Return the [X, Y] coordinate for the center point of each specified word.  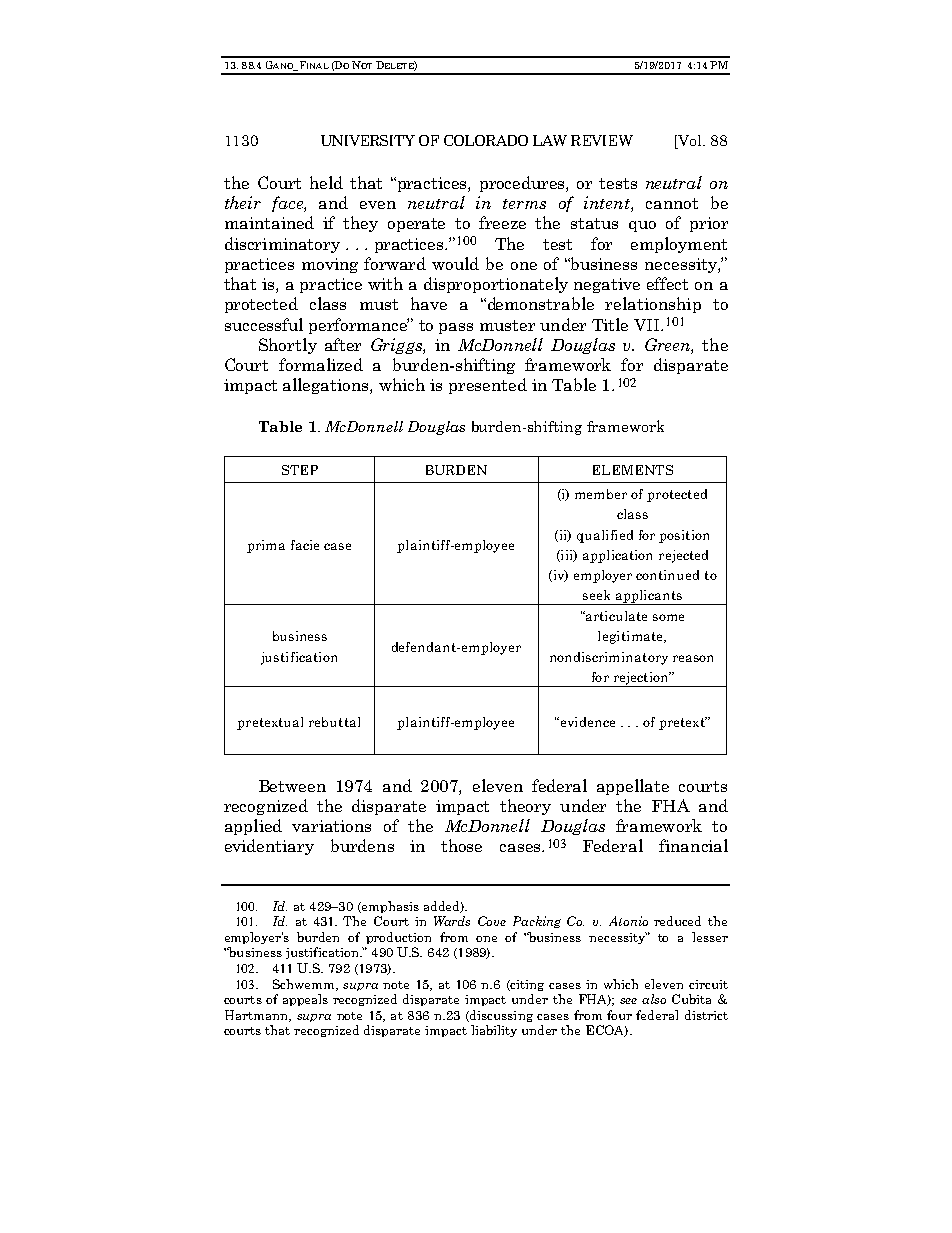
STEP [300, 470]
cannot [672, 203]
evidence [586, 722]
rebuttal [334, 722]
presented [488, 386]
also [654, 999]
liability [494, 1031]
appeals [305, 1000]
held [326, 182]
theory [525, 807]
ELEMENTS [633, 470]
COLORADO [486, 140]
